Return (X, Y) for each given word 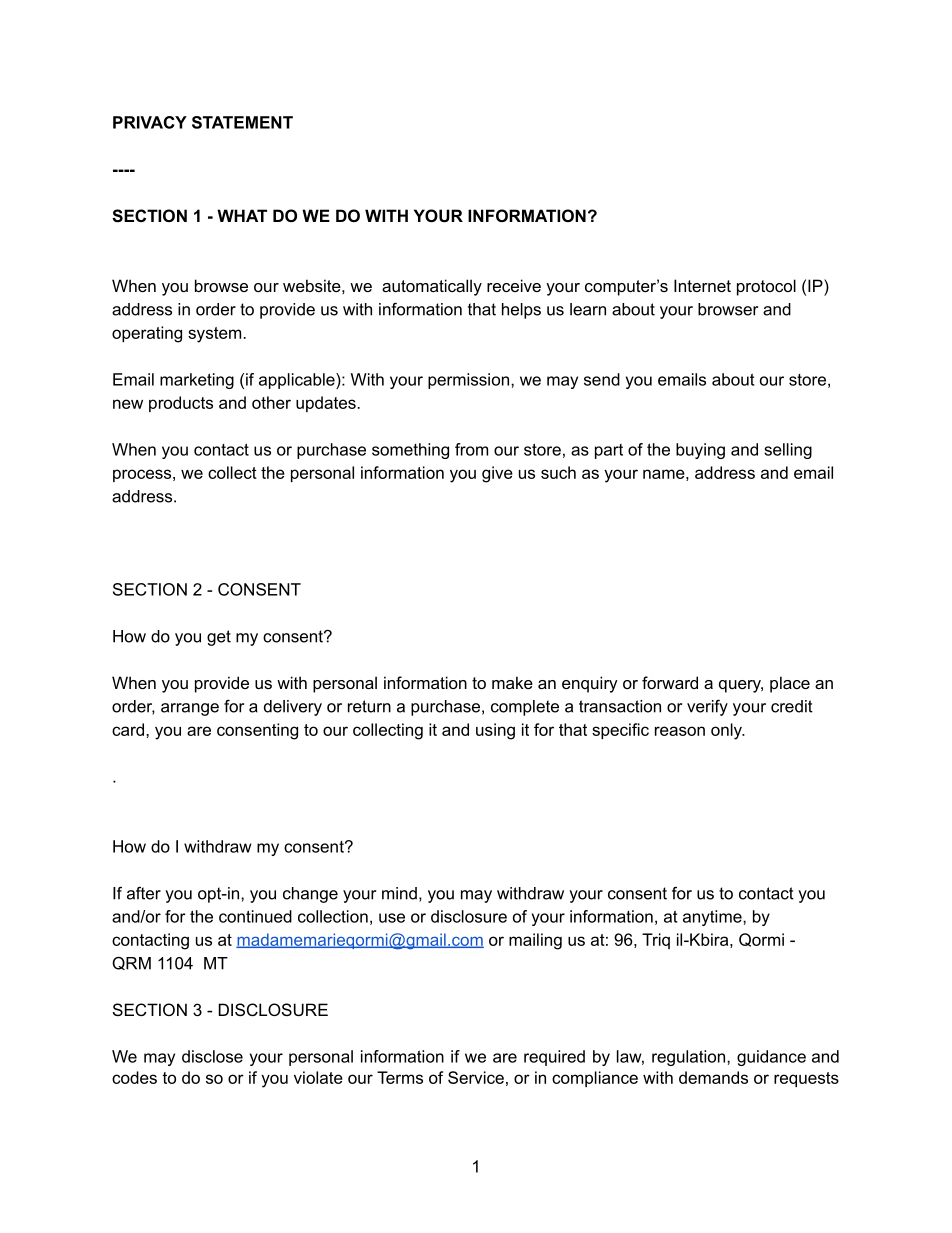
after (144, 893)
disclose (212, 1056)
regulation (690, 1058)
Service (476, 1077)
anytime (713, 918)
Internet (702, 285)
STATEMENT (242, 122)
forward (670, 682)
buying (700, 451)
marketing (197, 381)
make (512, 682)
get (219, 638)
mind (399, 893)
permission (468, 381)
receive (514, 285)
